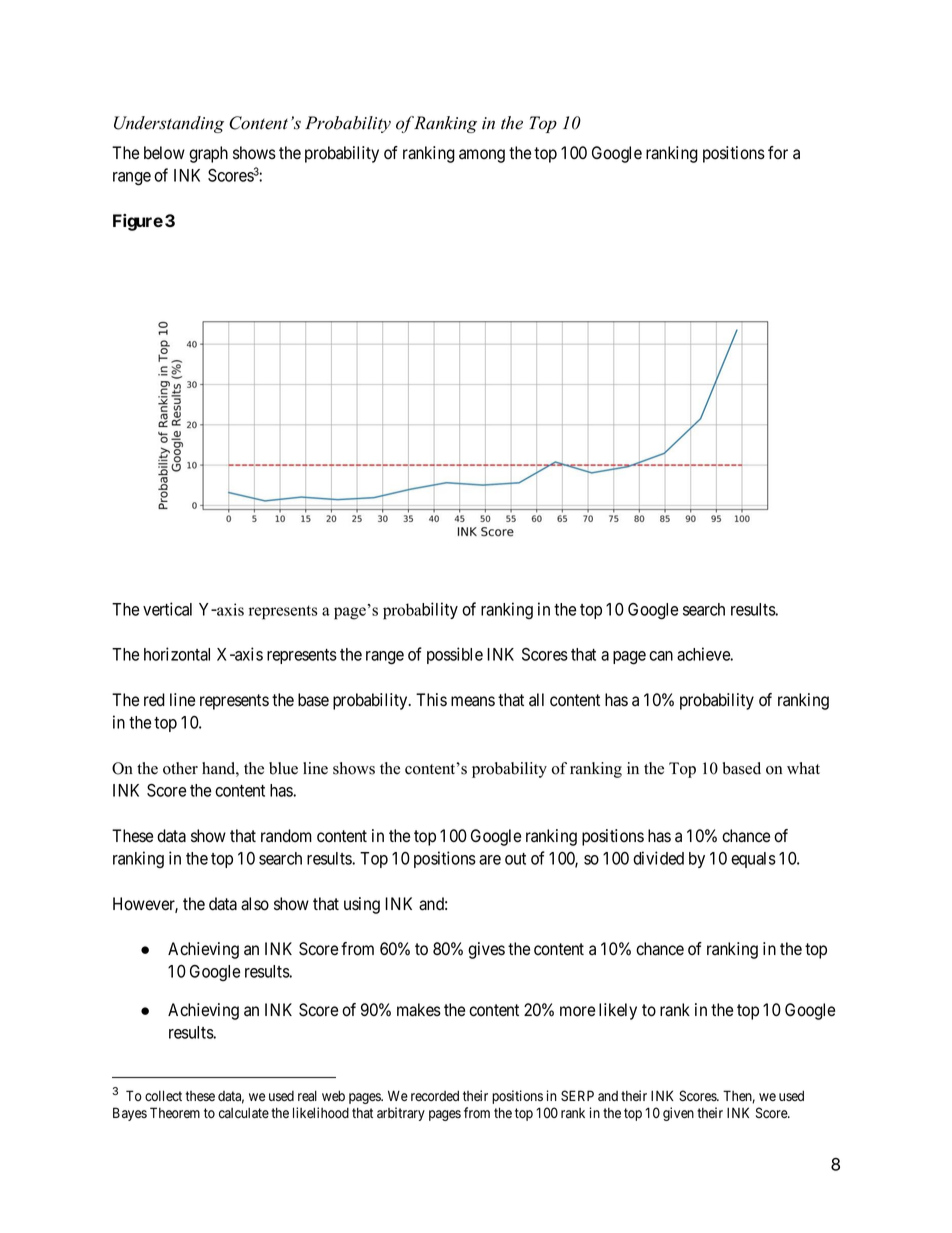  What do you see at coordinates (778, 153) in the screenshot?
I see `for` at bounding box center [778, 153].
